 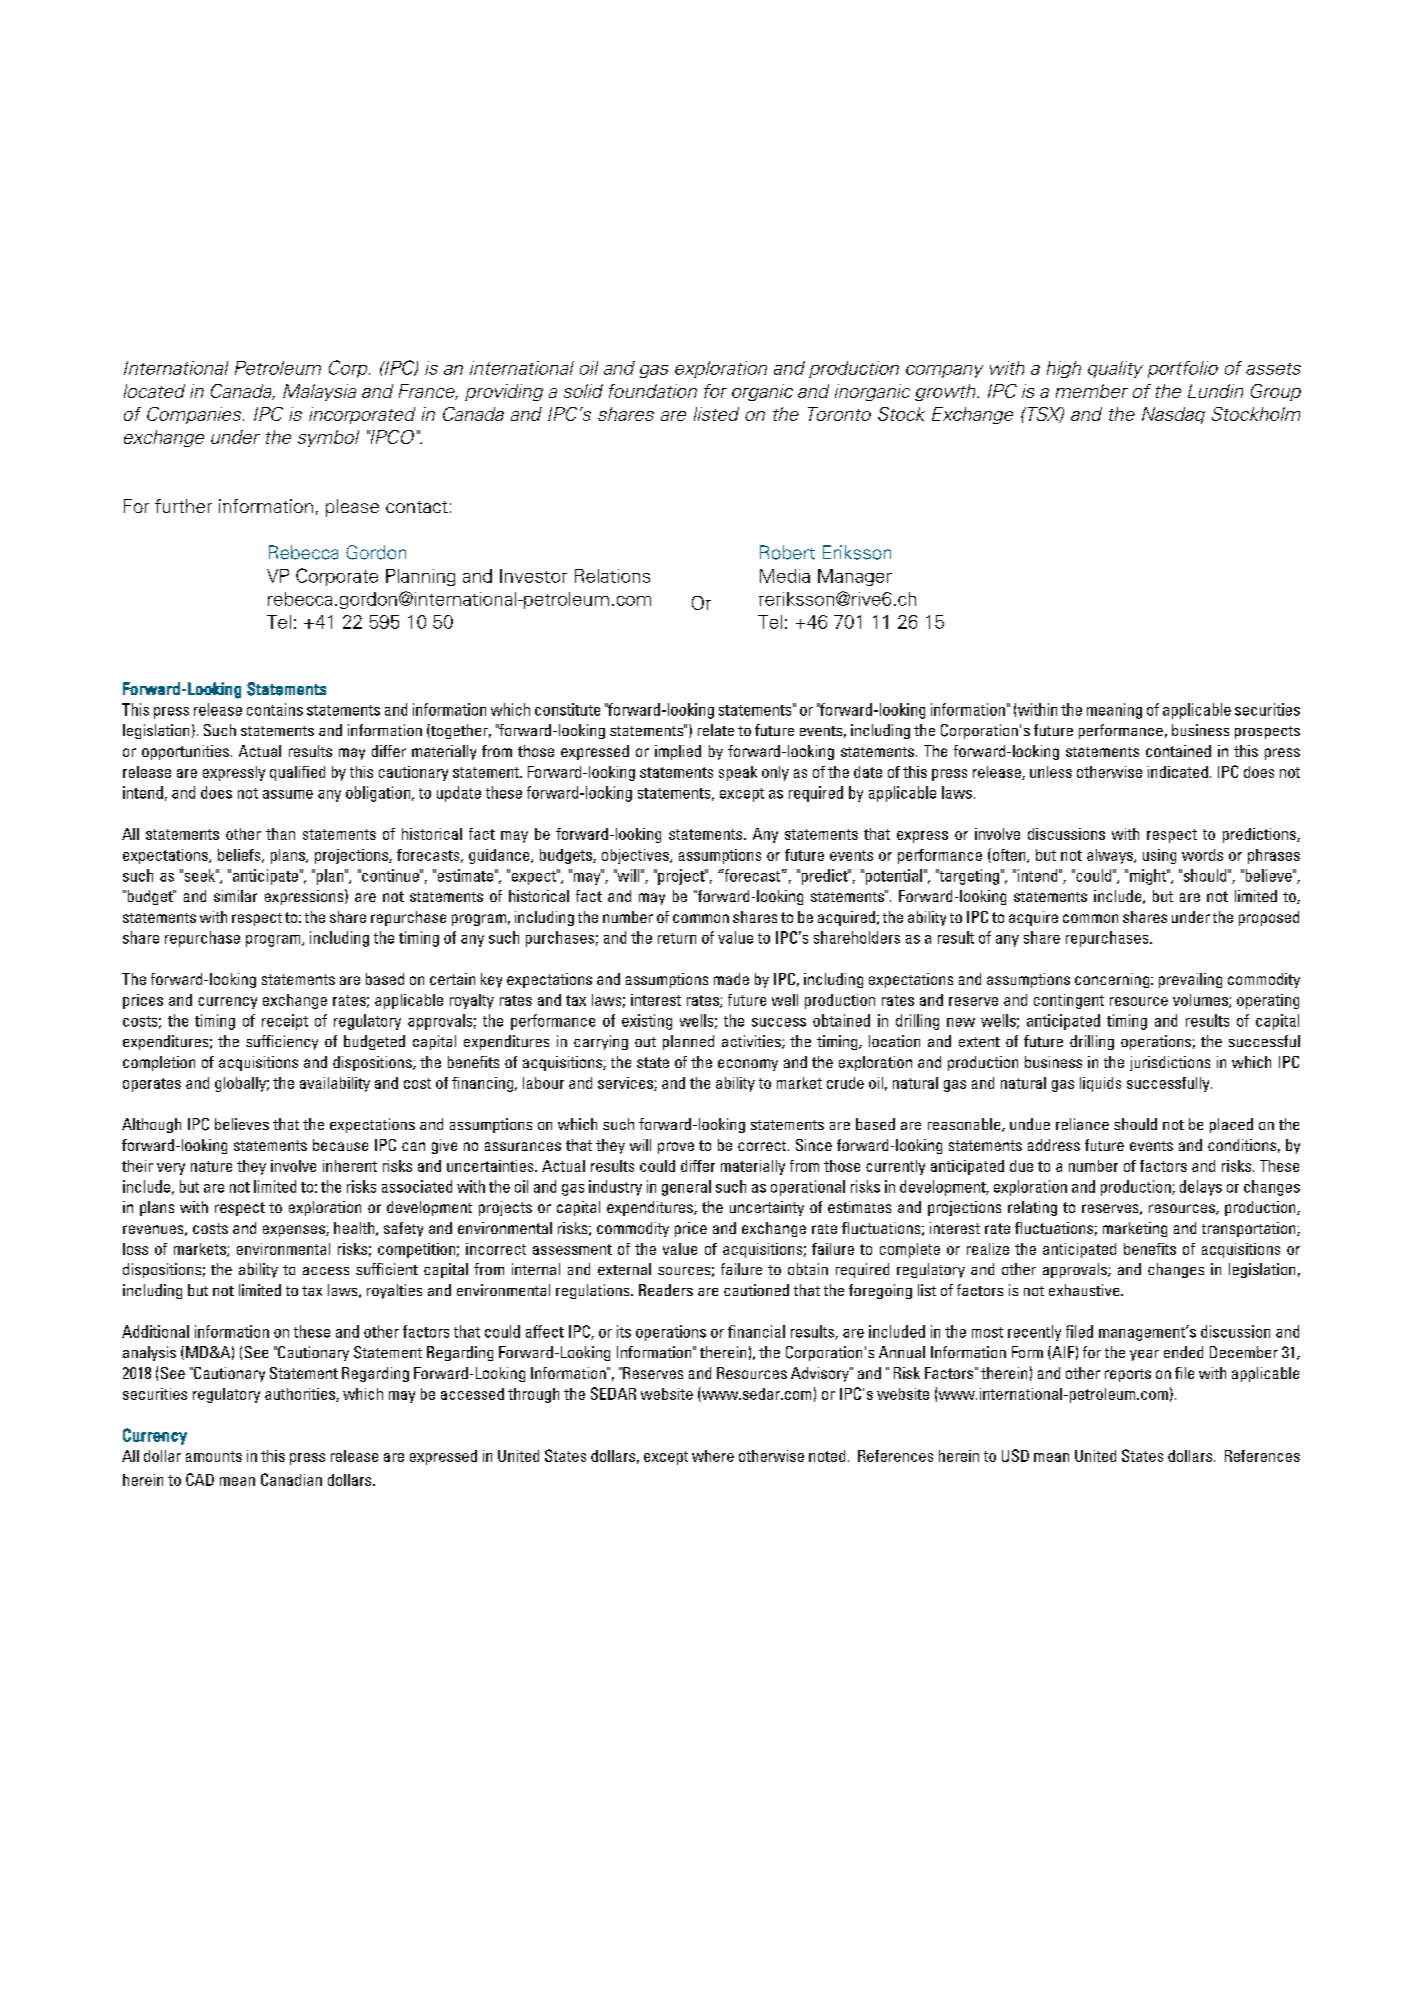 What do you see at coordinates (653, 391) in the page?
I see `foundation` at bounding box center [653, 391].
